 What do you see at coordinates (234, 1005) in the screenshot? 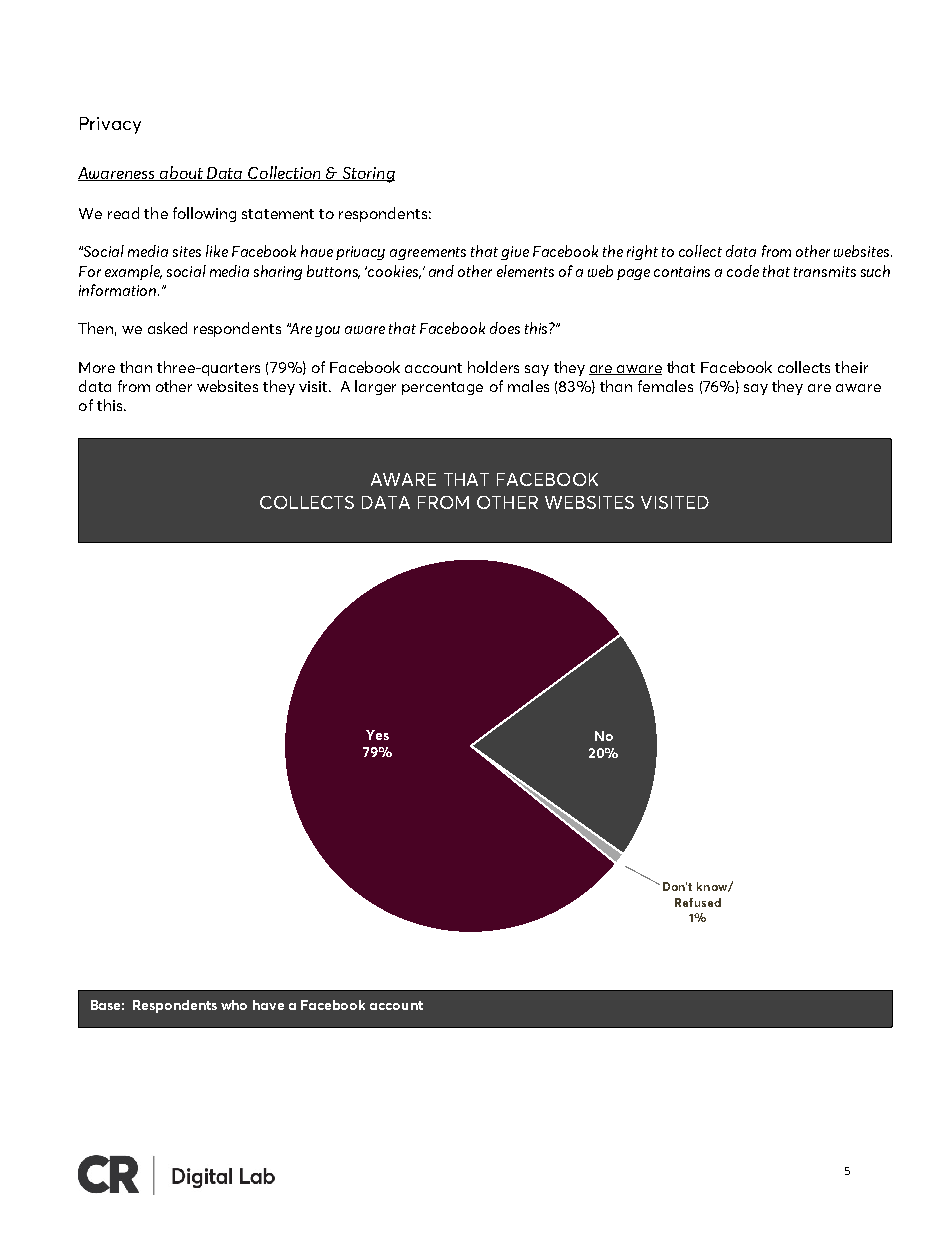
I see `who` at bounding box center [234, 1005].
